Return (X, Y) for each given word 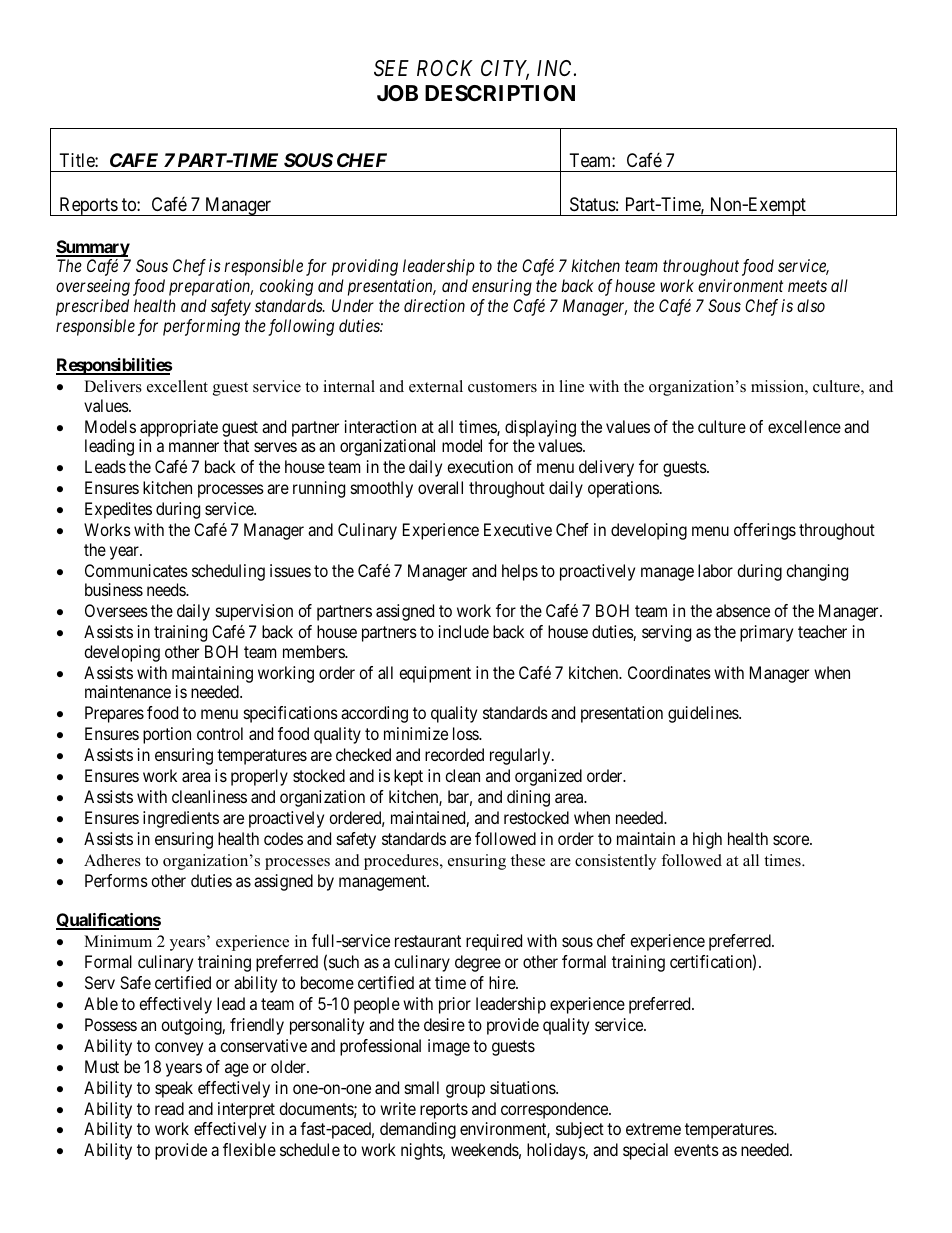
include (464, 631)
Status (593, 204)
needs (167, 589)
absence (743, 610)
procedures (402, 862)
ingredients (181, 819)
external (436, 386)
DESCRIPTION (500, 93)
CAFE (134, 160)
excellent (177, 386)
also (811, 305)
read (169, 1108)
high (707, 840)
